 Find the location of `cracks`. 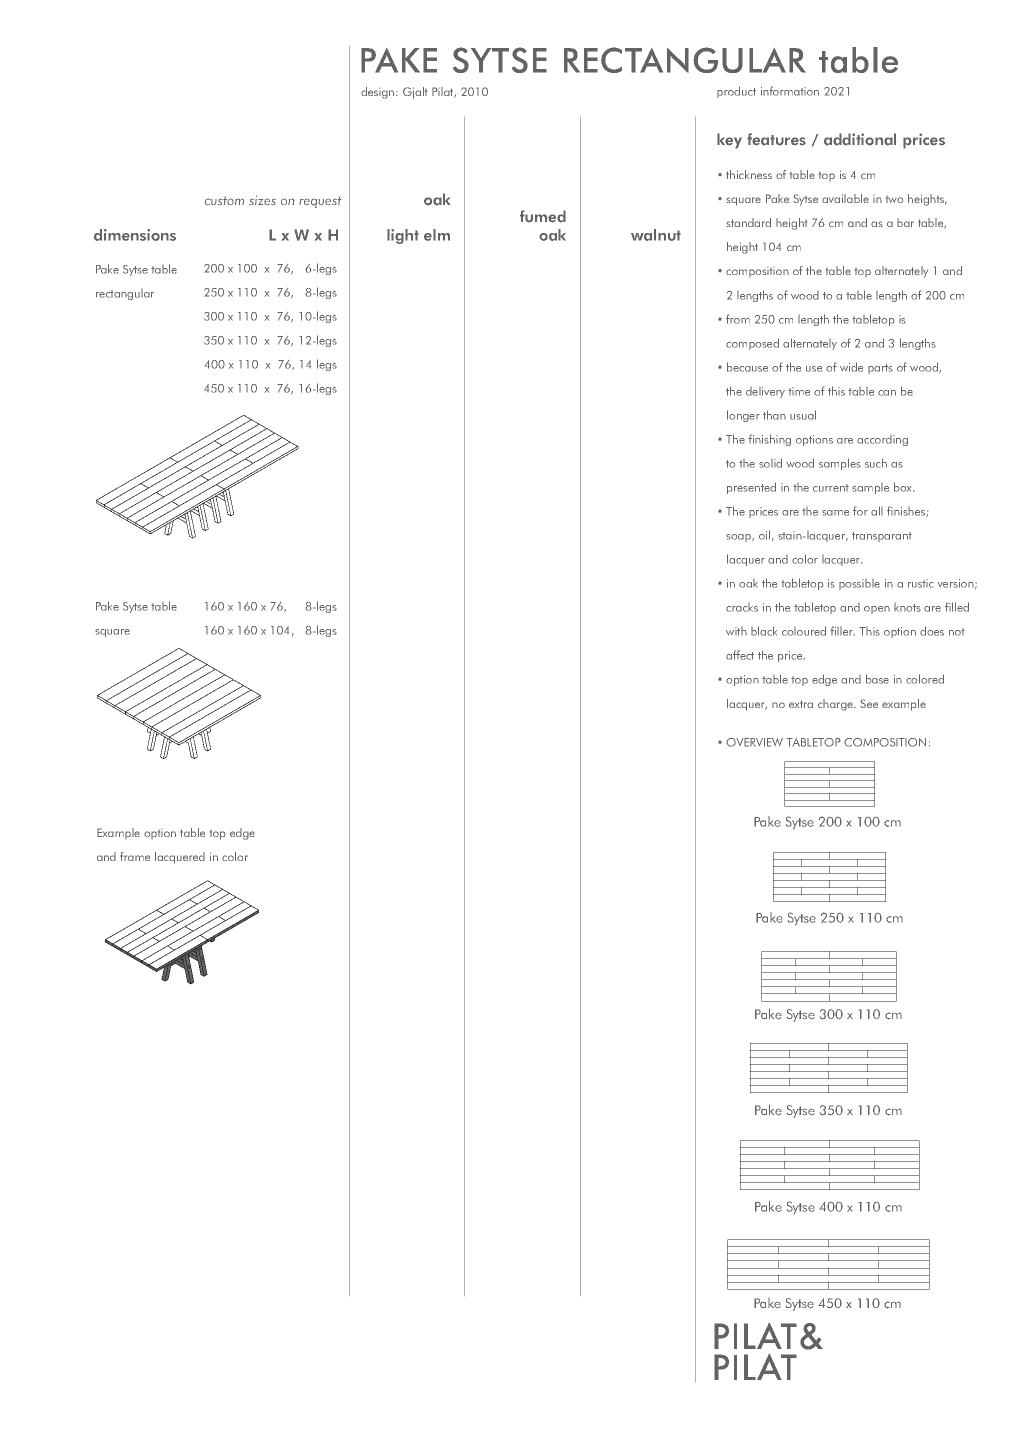

cracks is located at coordinates (742, 607).
